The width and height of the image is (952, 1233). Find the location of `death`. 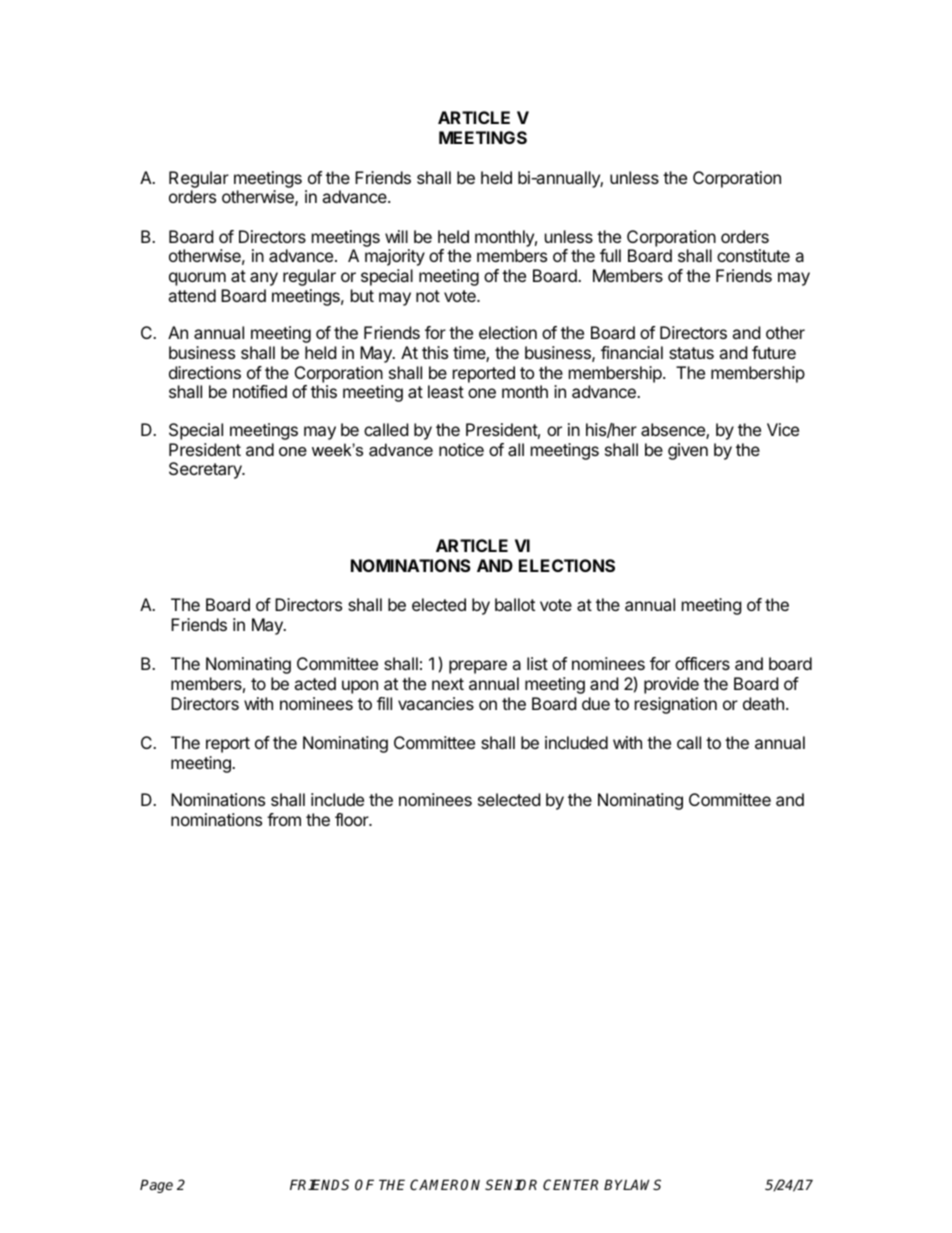

death is located at coordinates (763, 703).
